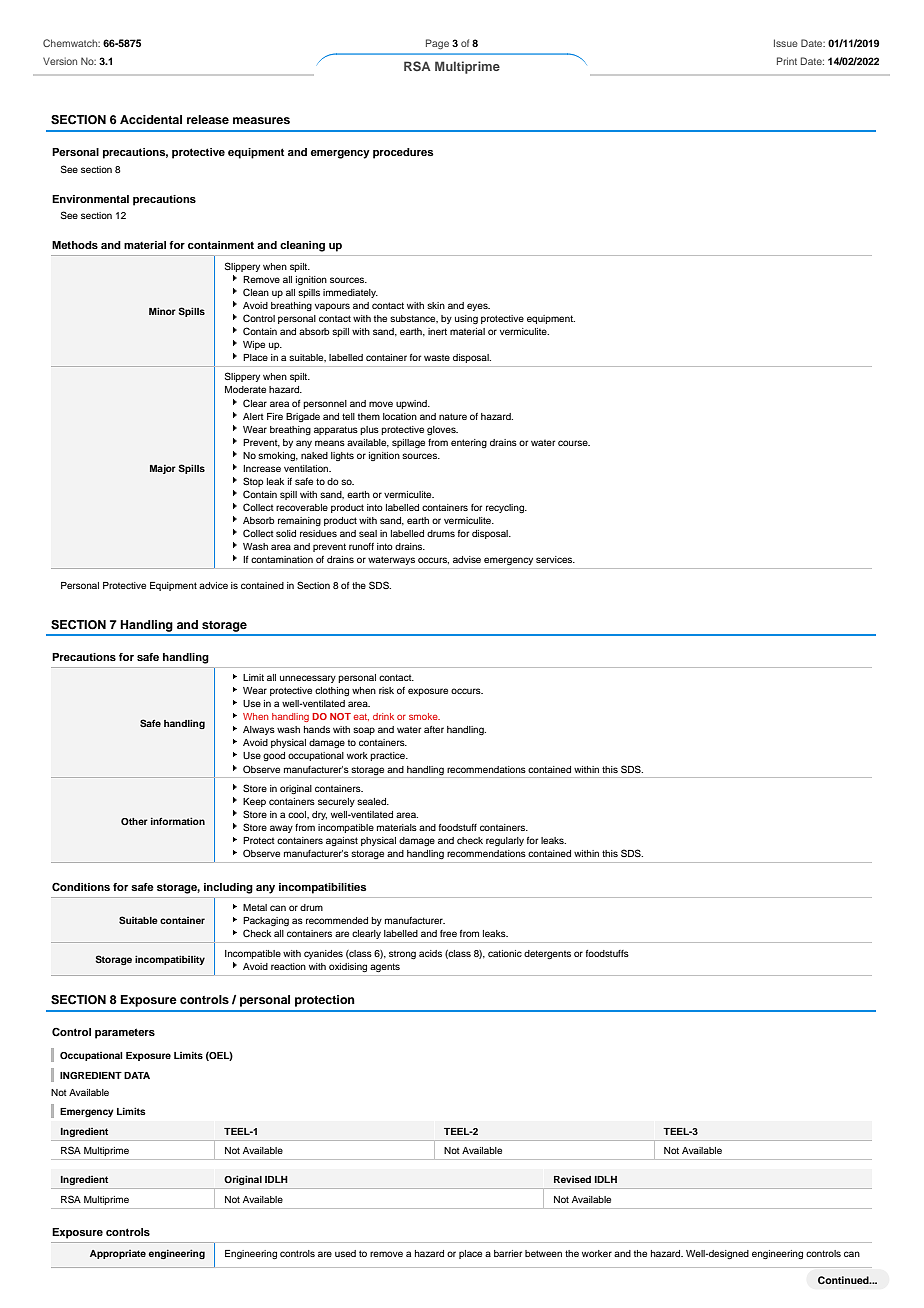 The image size is (924, 1308). What do you see at coordinates (436, 305) in the screenshot?
I see `skin` at bounding box center [436, 305].
